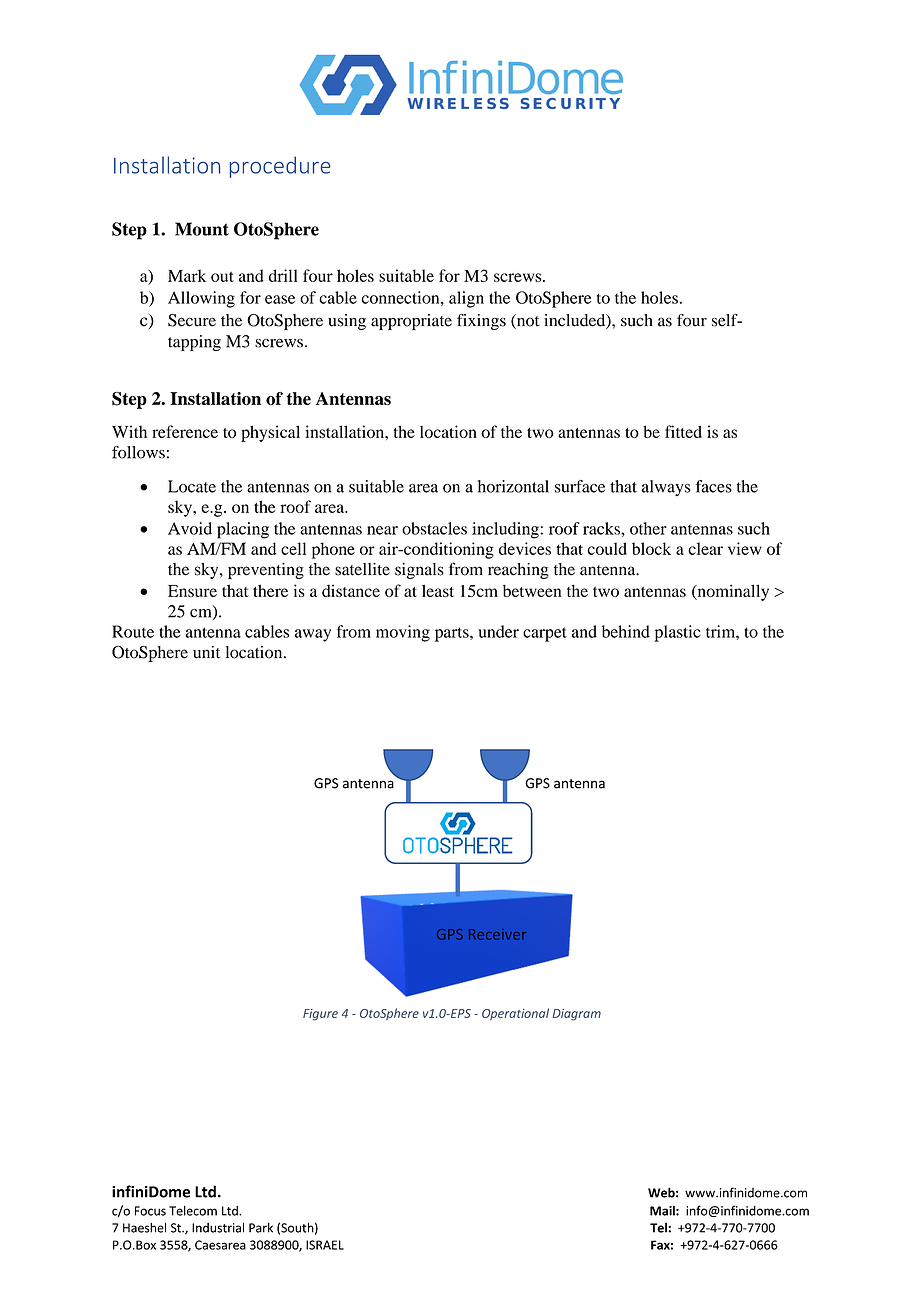  What do you see at coordinates (651, 548) in the screenshot?
I see `block` at bounding box center [651, 548].
